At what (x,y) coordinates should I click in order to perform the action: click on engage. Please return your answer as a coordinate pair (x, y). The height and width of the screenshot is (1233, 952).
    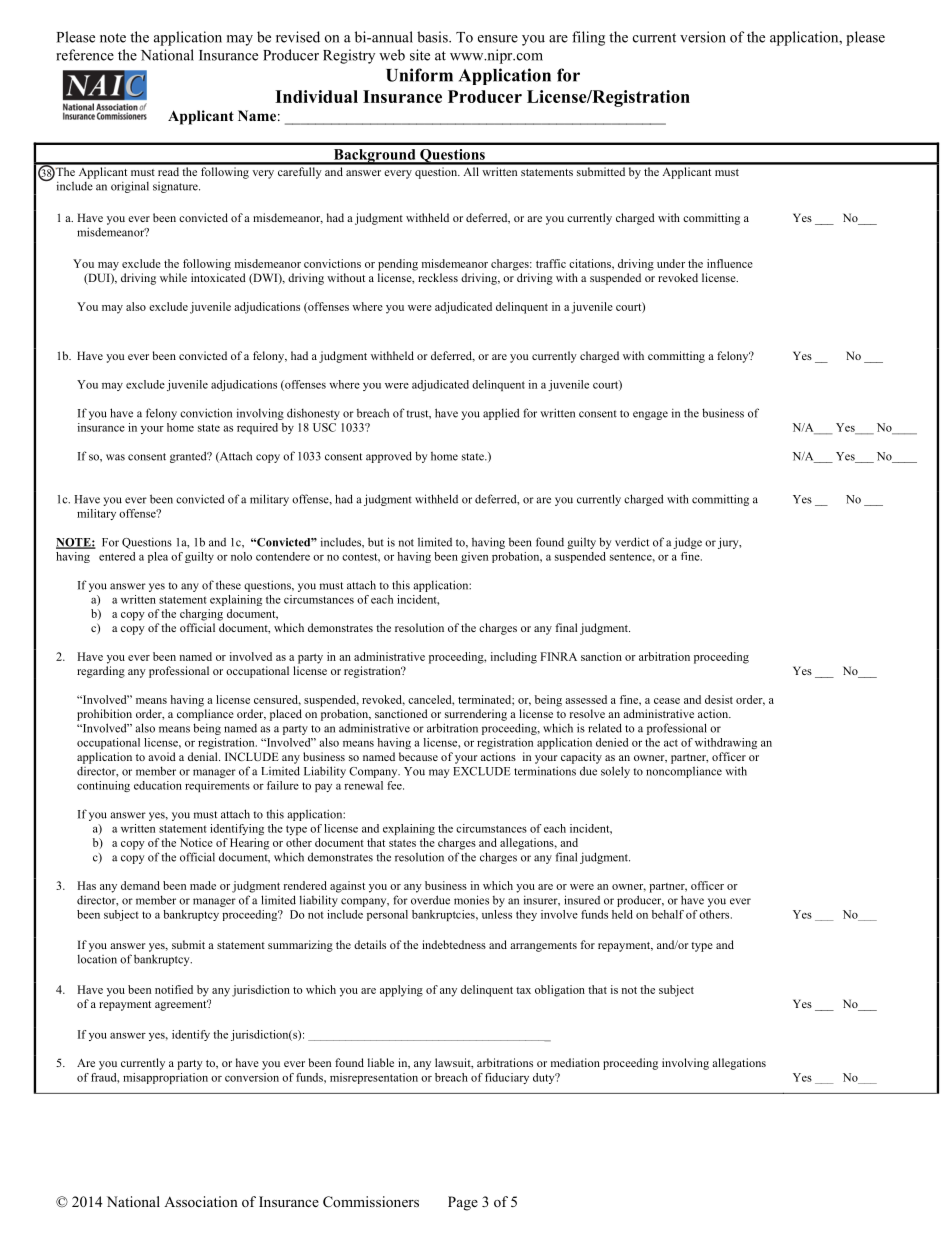
    Looking at the image, I should click on (650, 415).
